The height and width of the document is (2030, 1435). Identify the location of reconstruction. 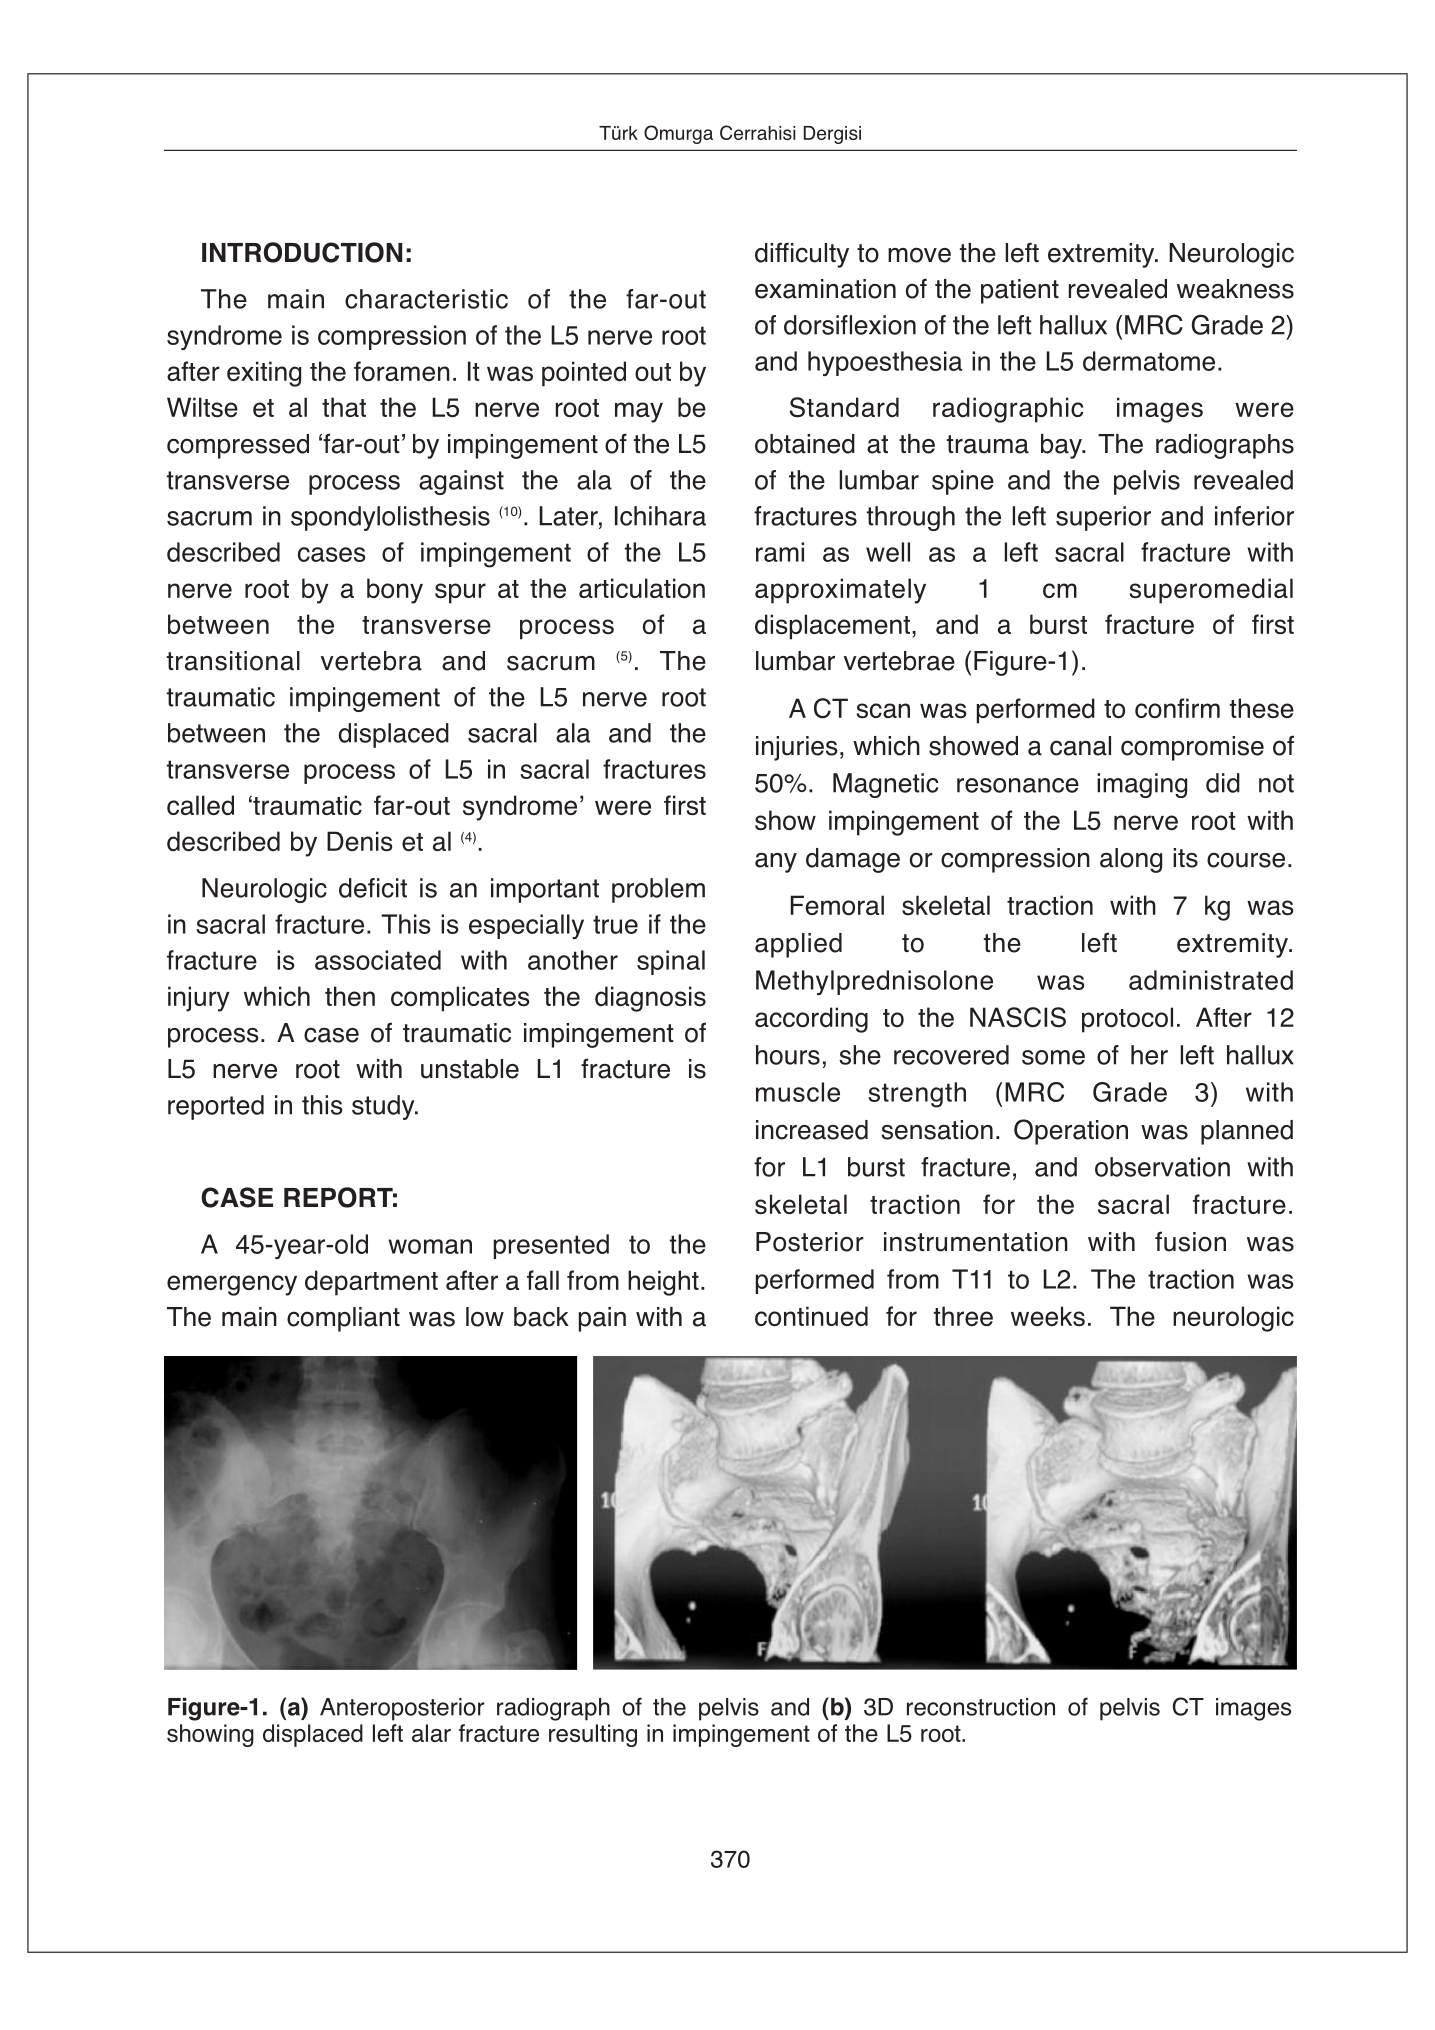
(981, 1707).
